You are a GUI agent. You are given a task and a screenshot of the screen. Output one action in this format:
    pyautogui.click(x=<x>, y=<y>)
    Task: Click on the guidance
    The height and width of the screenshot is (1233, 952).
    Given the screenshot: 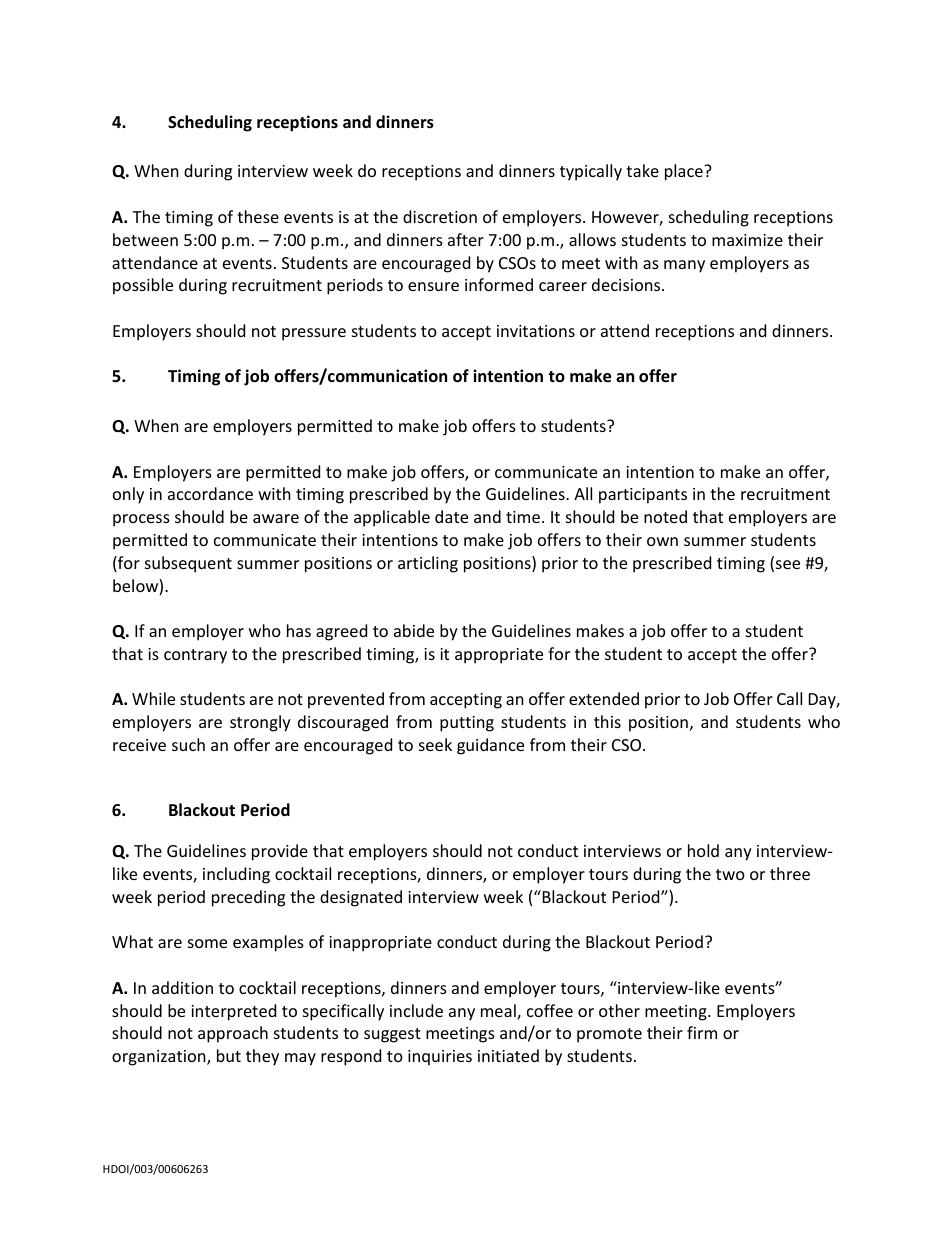 What is the action you would take?
    pyautogui.click(x=490, y=746)
